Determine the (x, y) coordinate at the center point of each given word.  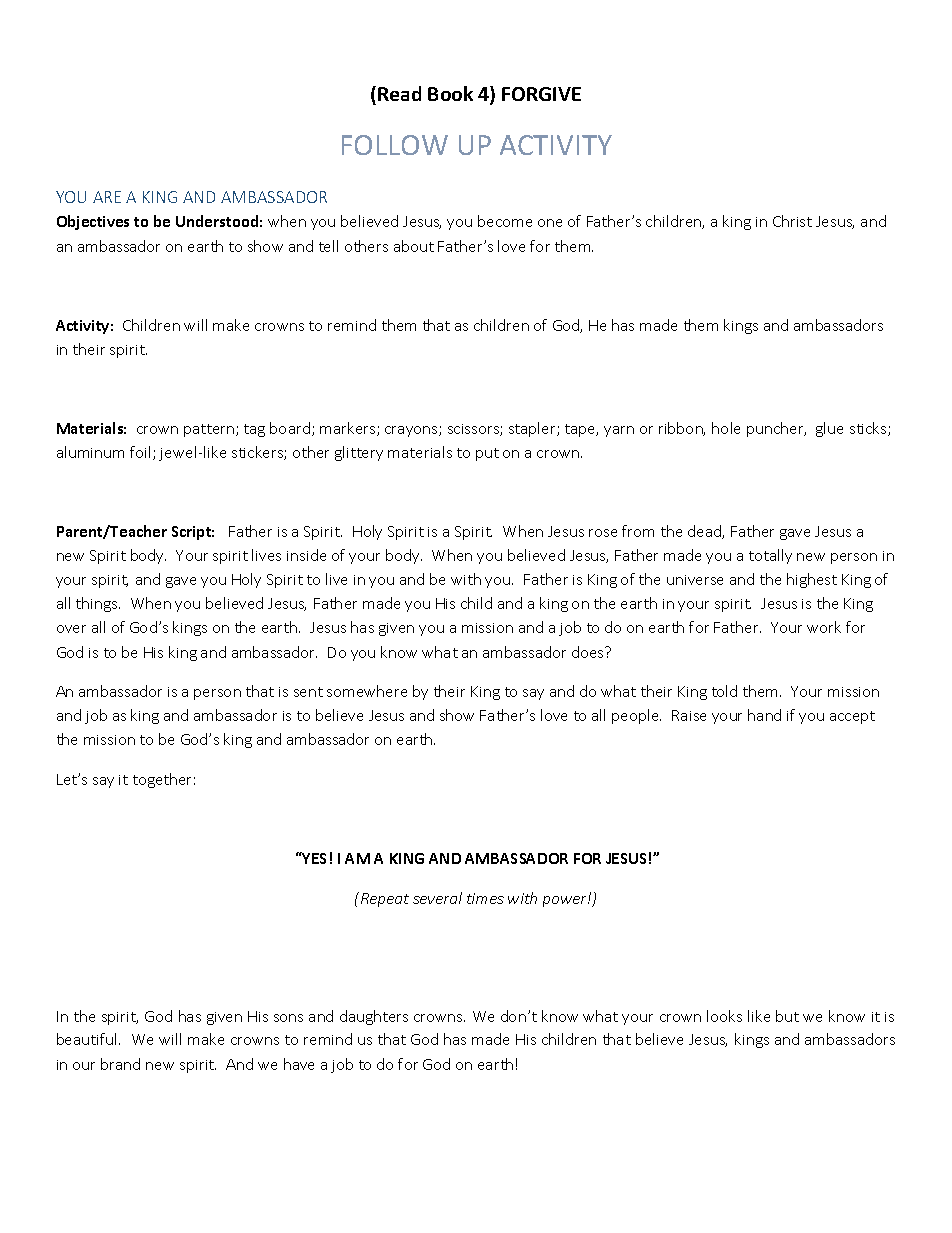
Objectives (93, 222)
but (787, 1016)
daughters (374, 1017)
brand (120, 1064)
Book (450, 93)
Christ (792, 221)
